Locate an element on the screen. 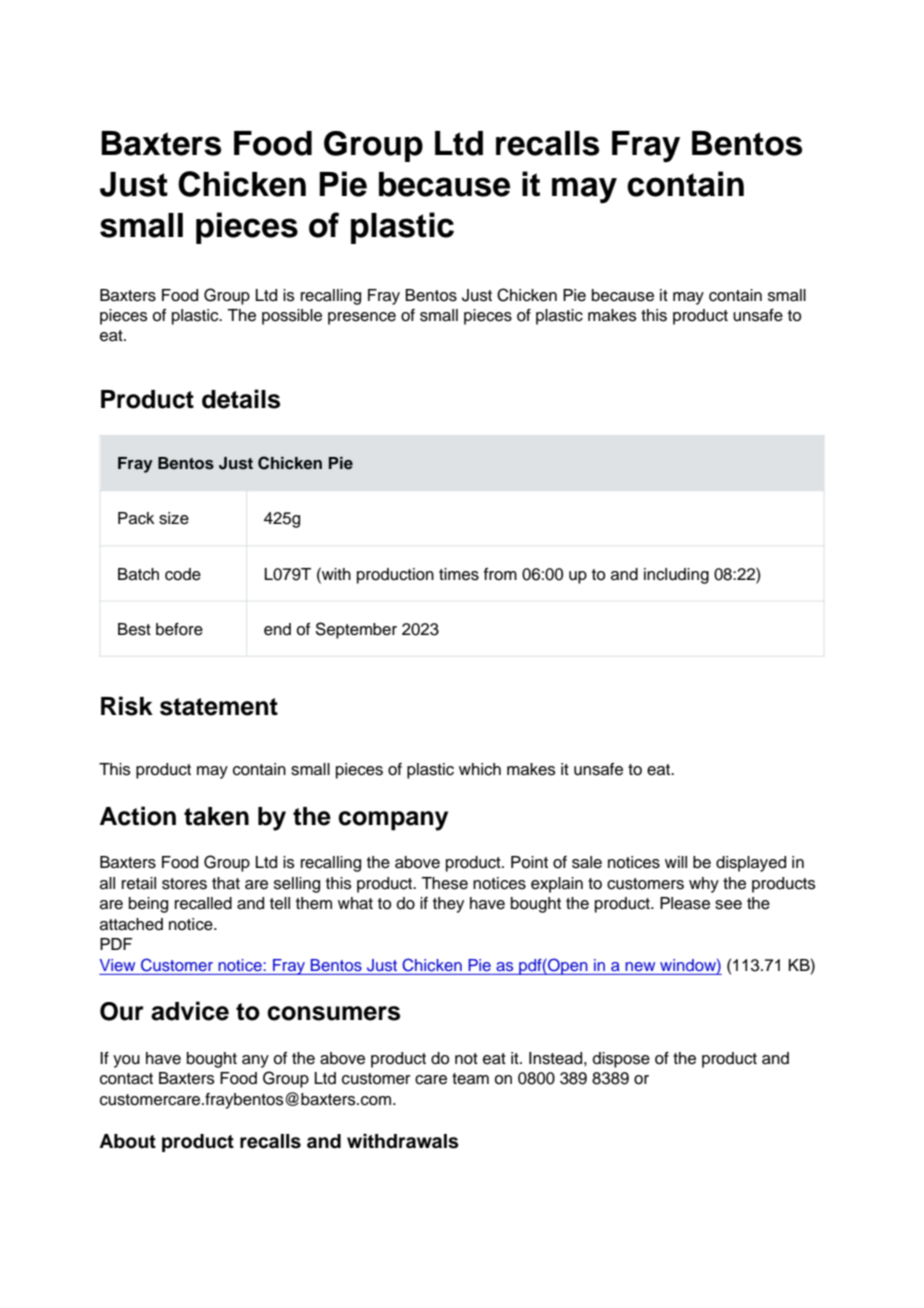  statement is located at coordinates (219, 707).
